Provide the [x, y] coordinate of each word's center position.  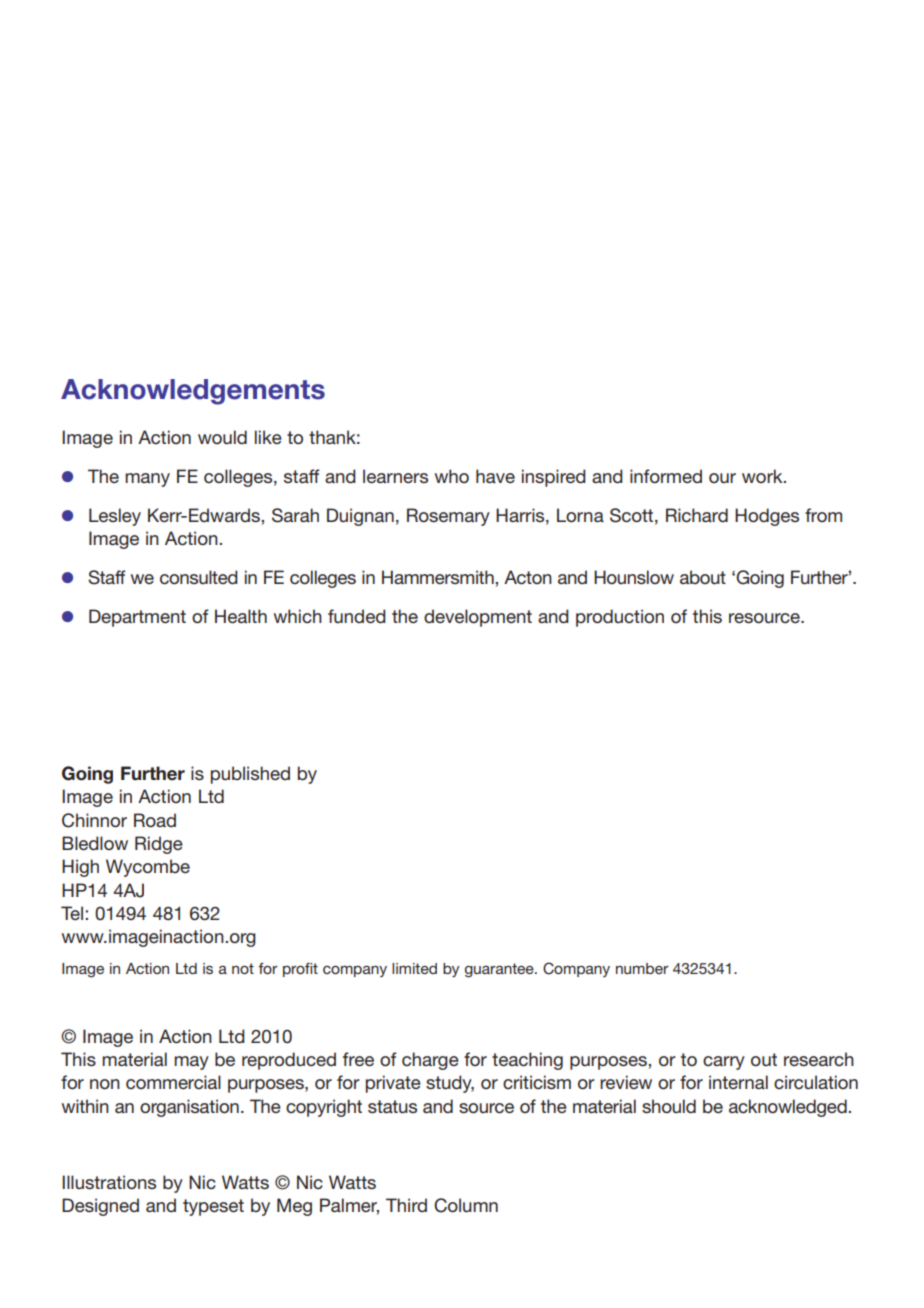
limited [414, 968]
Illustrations [109, 1182]
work [763, 476]
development [478, 618]
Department [137, 618]
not [243, 968]
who [452, 476]
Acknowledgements [193, 392]
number [642, 968]
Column [466, 1205]
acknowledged [789, 1108]
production [620, 618]
